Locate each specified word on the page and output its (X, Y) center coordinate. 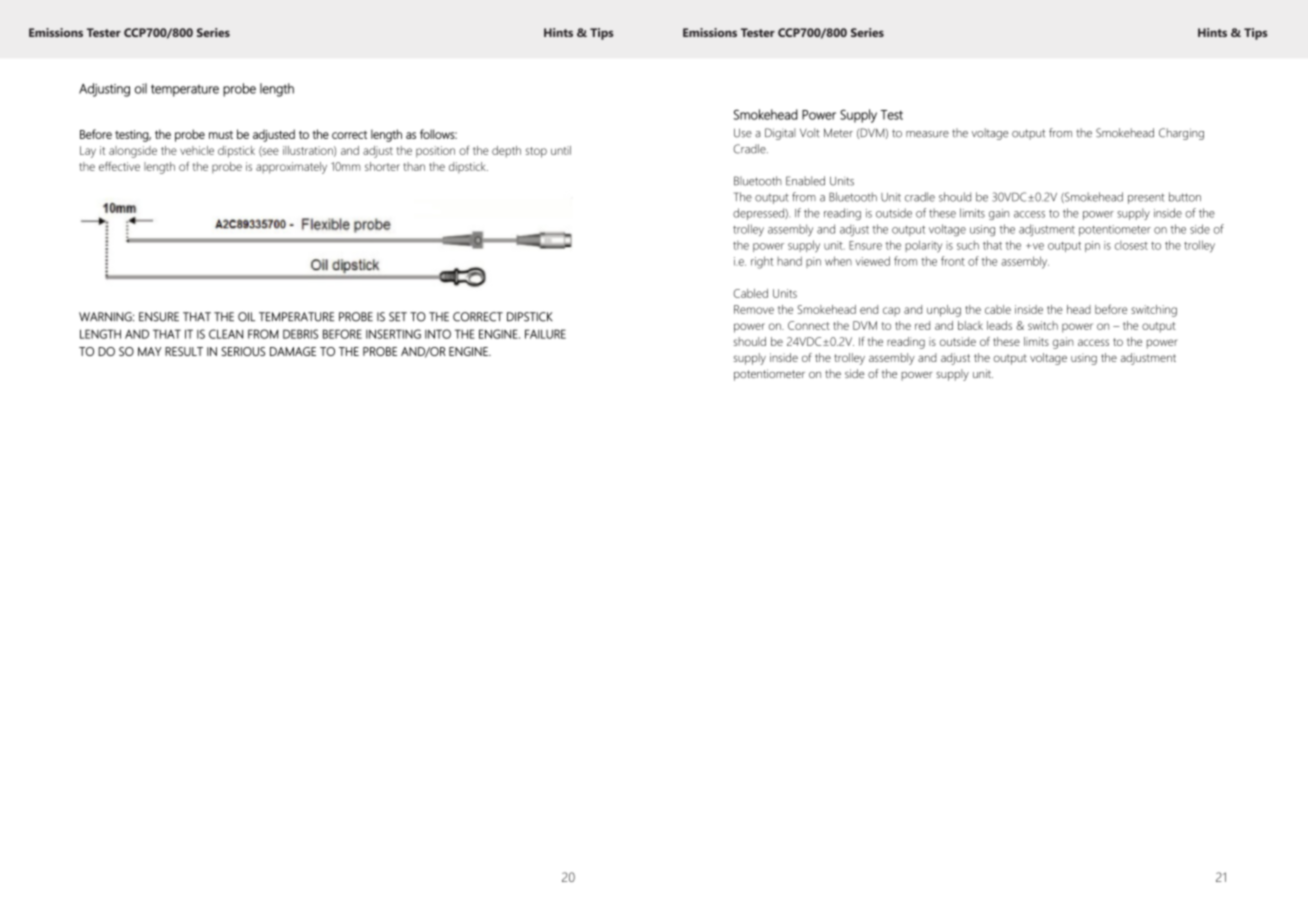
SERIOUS (243, 351)
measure (927, 134)
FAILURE (545, 334)
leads (999, 325)
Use (743, 133)
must (221, 135)
